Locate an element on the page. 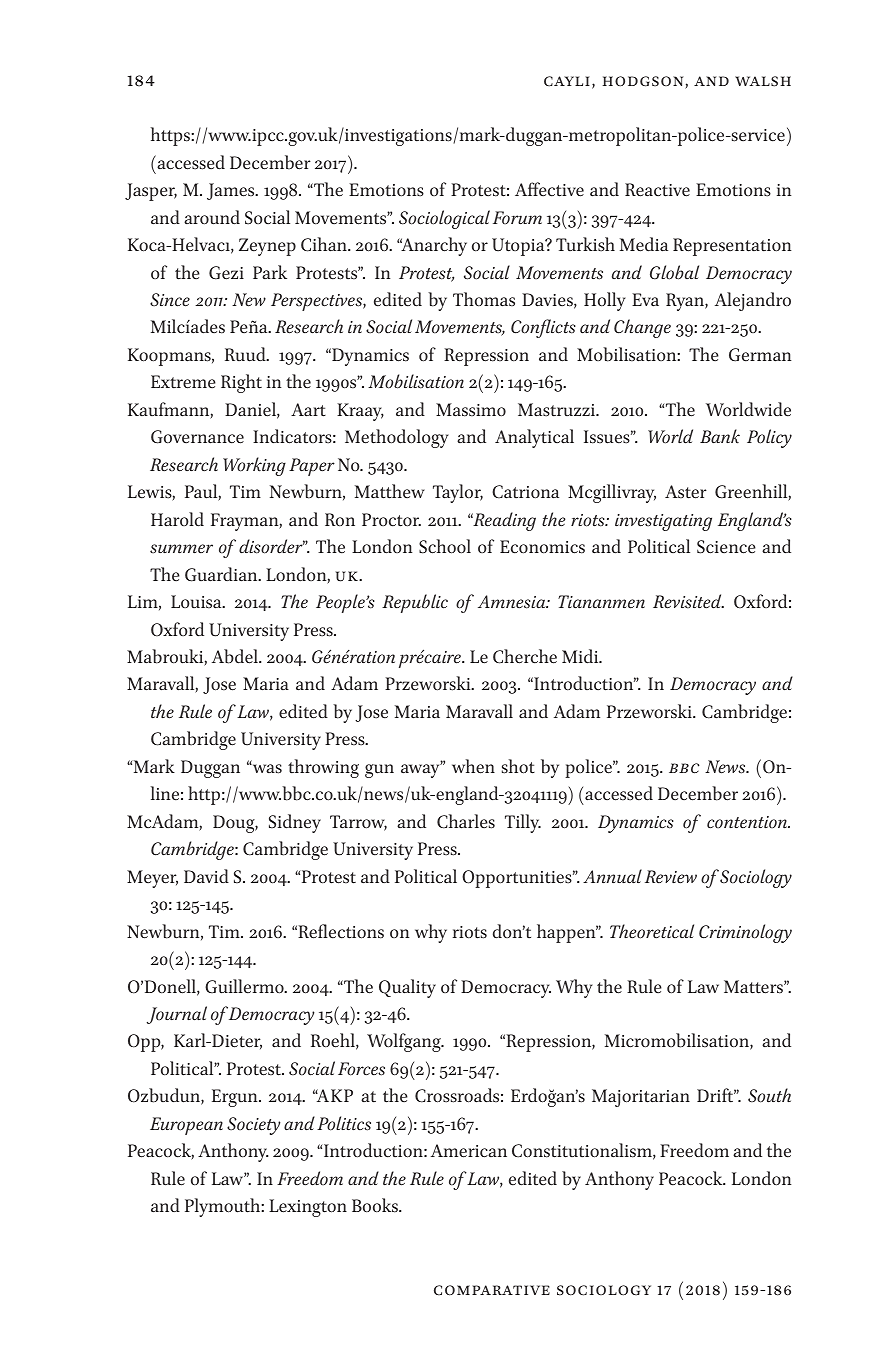 The image size is (896, 1359). James is located at coordinates (232, 191).
